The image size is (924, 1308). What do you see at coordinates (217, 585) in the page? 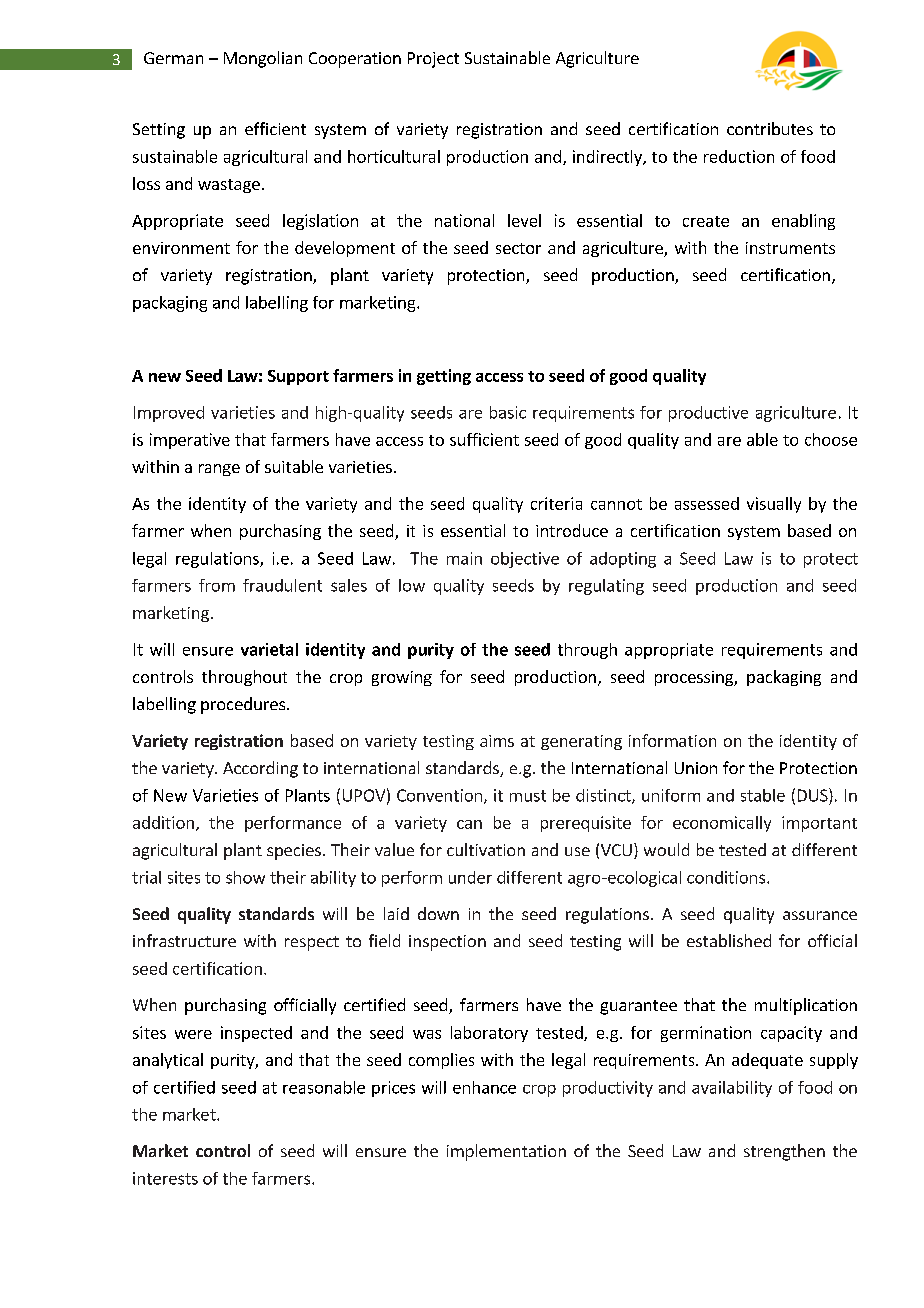
I see `from` at bounding box center [217, 585].
